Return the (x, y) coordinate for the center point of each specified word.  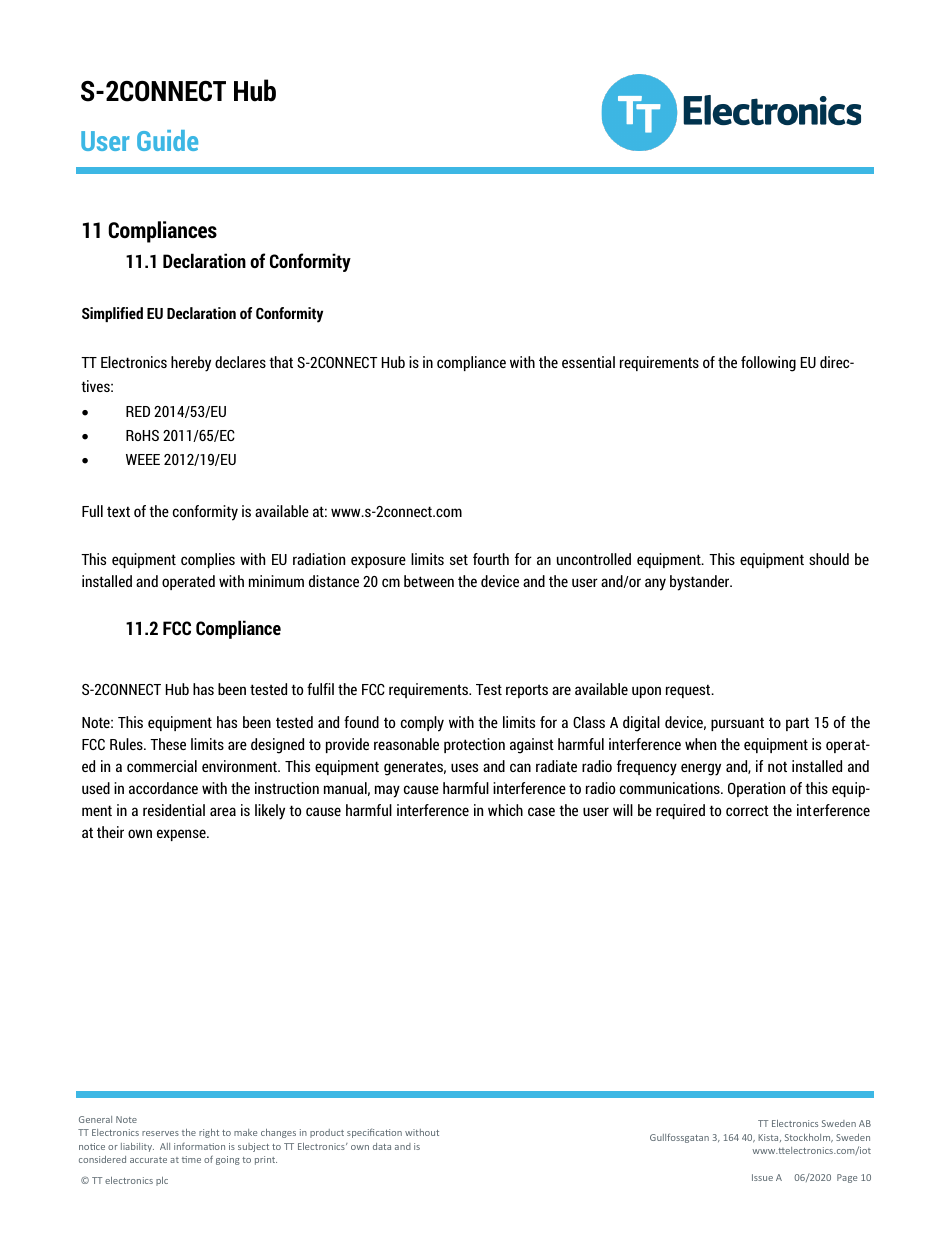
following (768, 364)
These (168, 744)
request (689, 691)
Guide (167, 140)
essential (588, 362)
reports (527, 691)
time (191, 1159)
